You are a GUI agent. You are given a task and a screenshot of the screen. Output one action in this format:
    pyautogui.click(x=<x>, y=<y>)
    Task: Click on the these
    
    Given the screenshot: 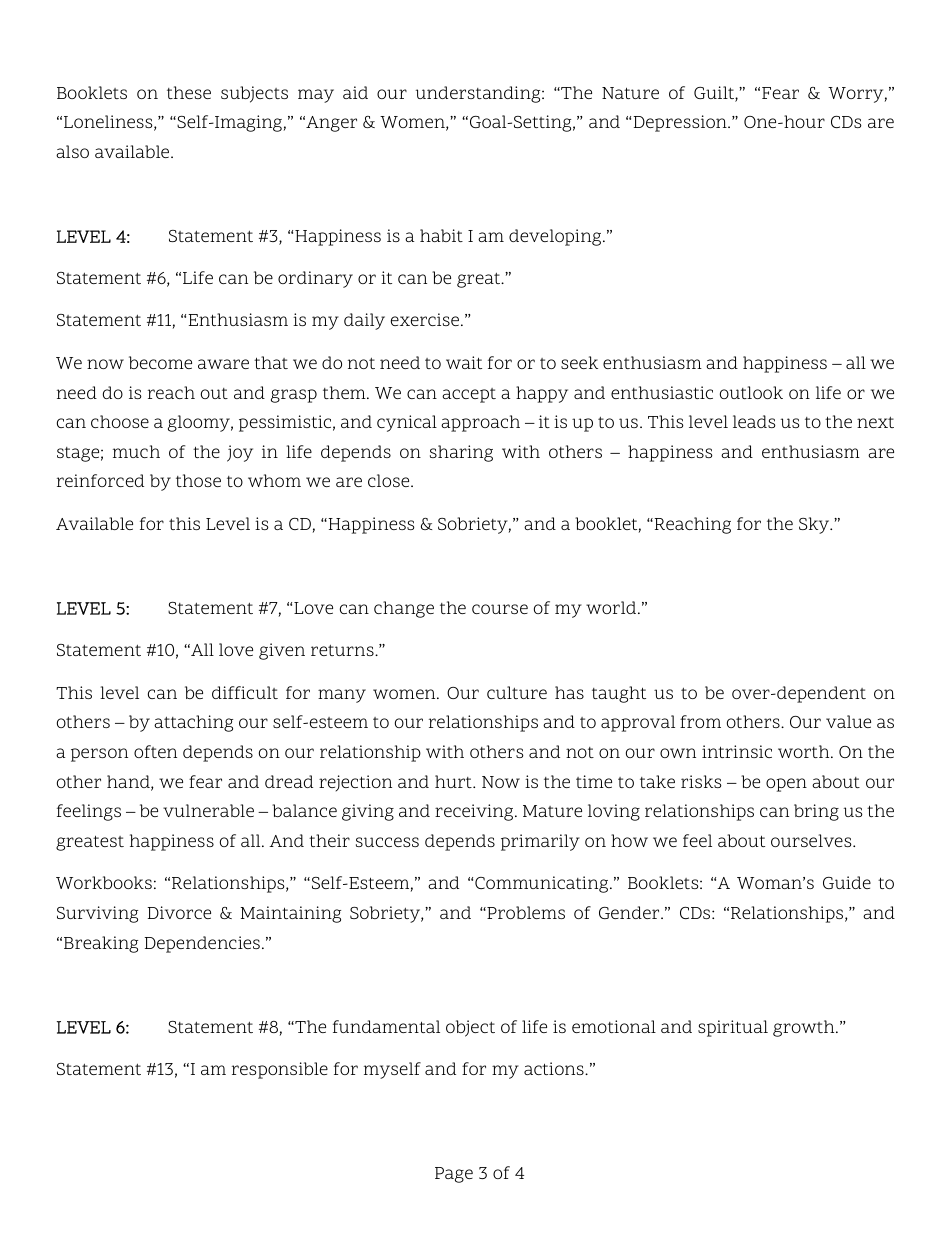 What is the action you would take?
    pyautogui.click(x=189, y=92)
